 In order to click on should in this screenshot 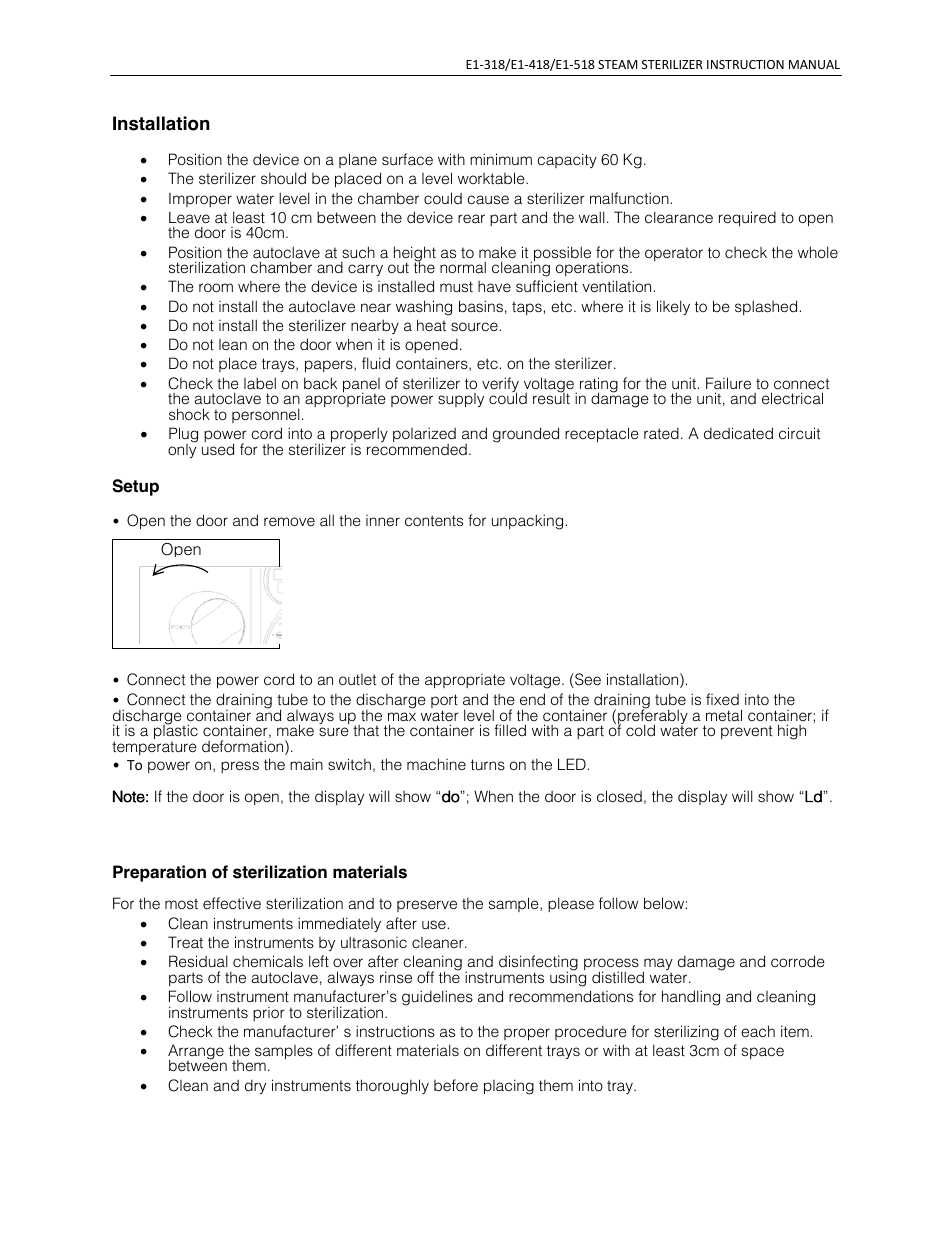, I will do `click(283, 178)`.
